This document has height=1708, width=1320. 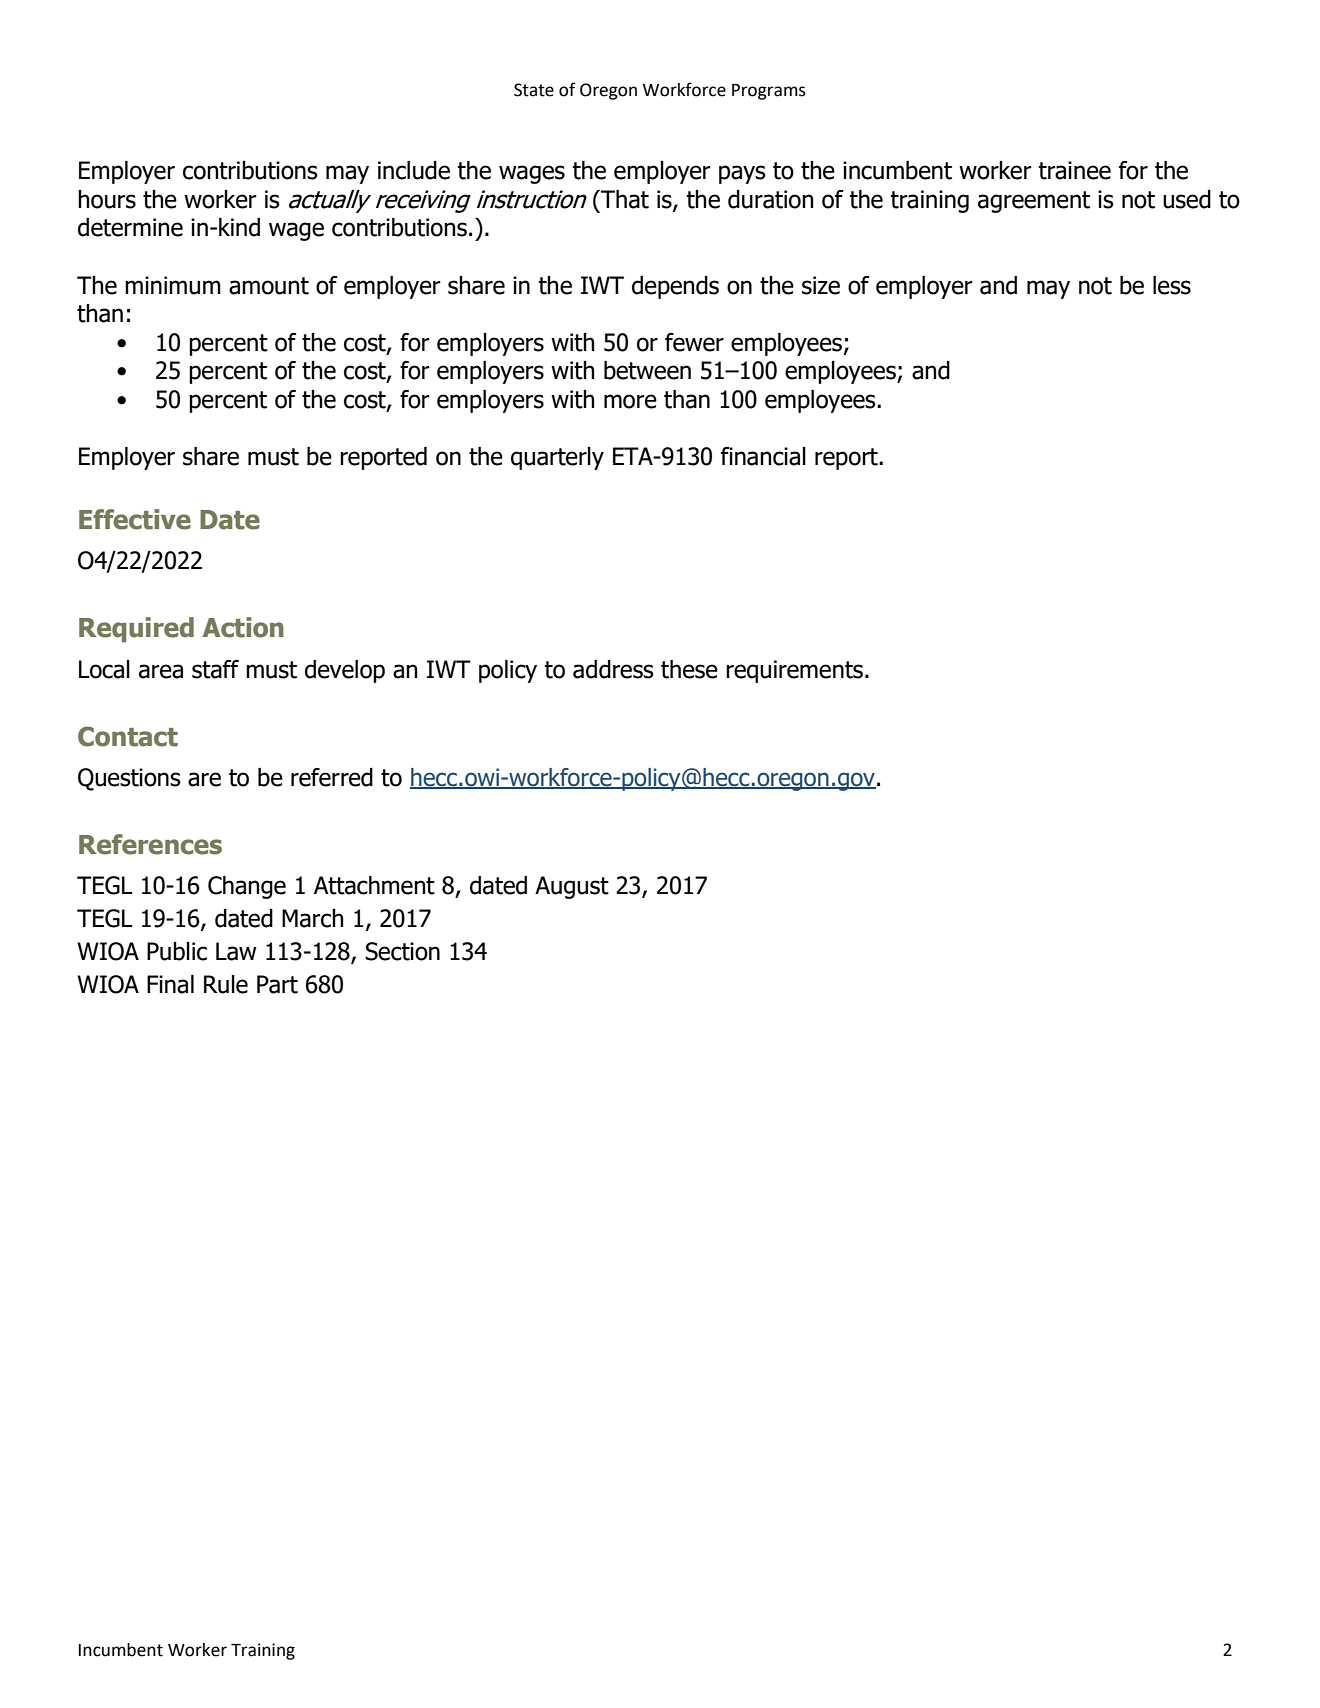 What do you see at coordinates (135, 519) in the document?
I see `Effective` at bounding box center [135, 519].
